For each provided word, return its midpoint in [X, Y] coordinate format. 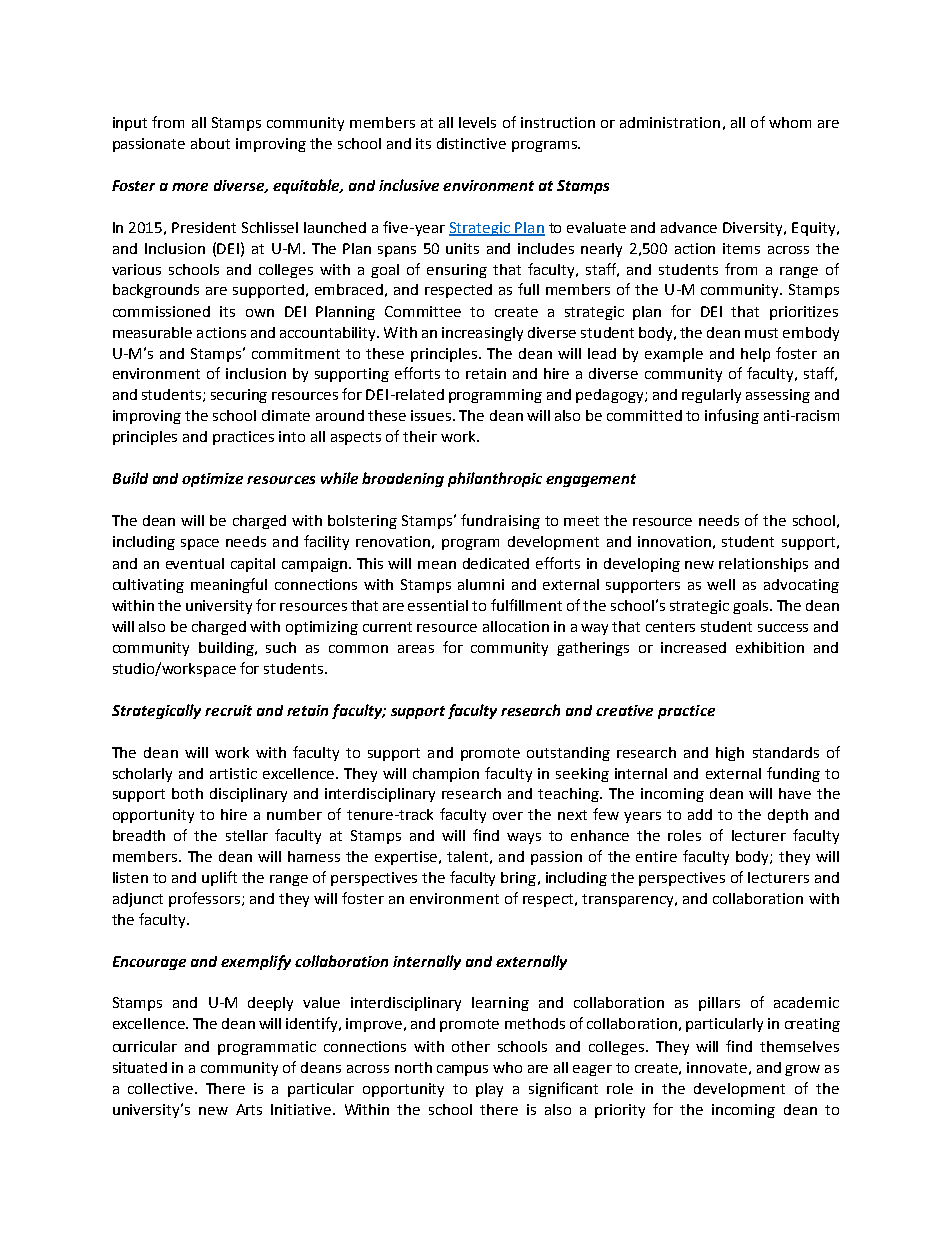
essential [438, 605]
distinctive [471, 143]
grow [802, 1070]
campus [462, 1070]
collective [162, 1088]
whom [790, 122]
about [210, 143]
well [721, 584]
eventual [195, 563]
